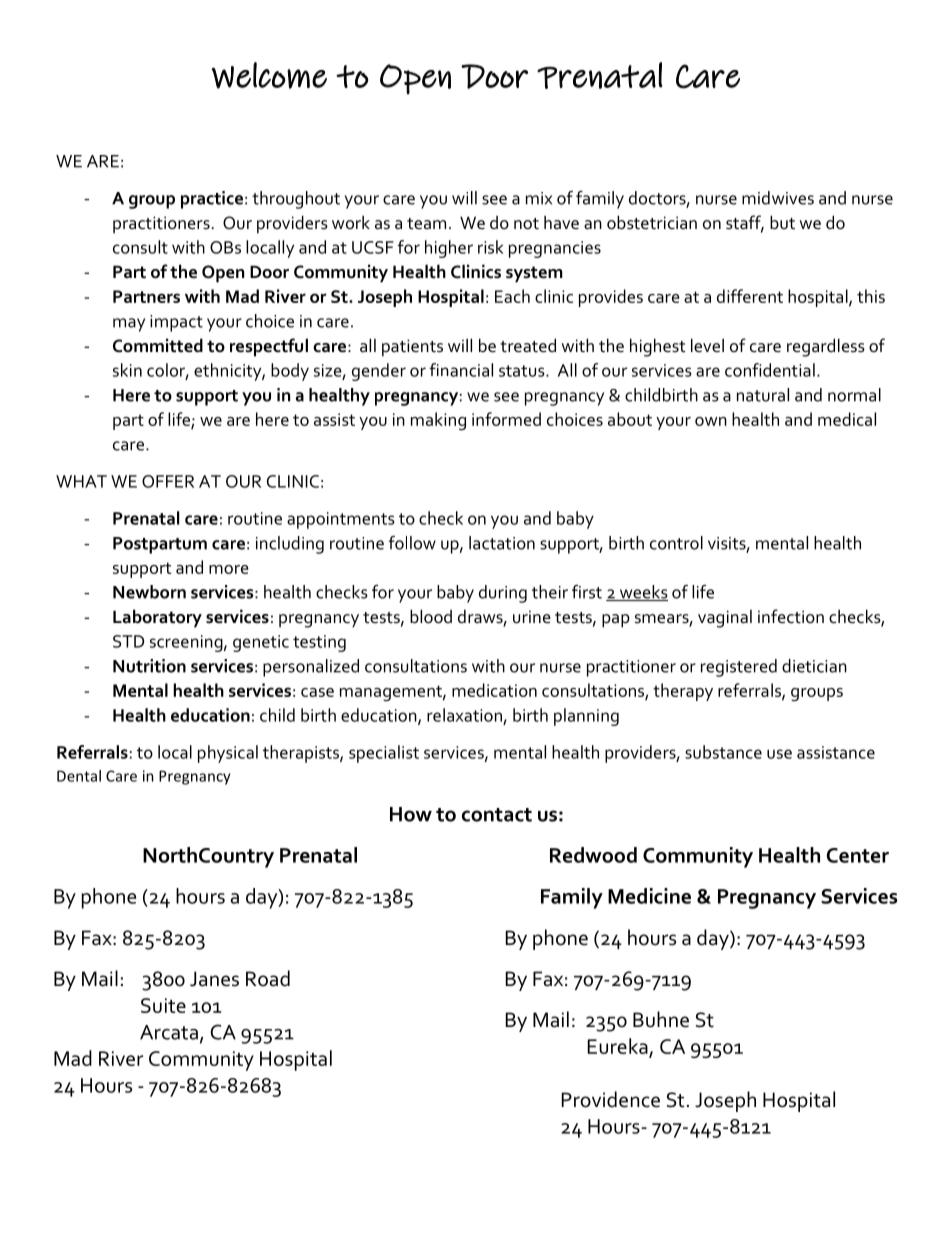  Describe the element at coordinates (269, 75) in the page. I see `Welcome` at that location.
